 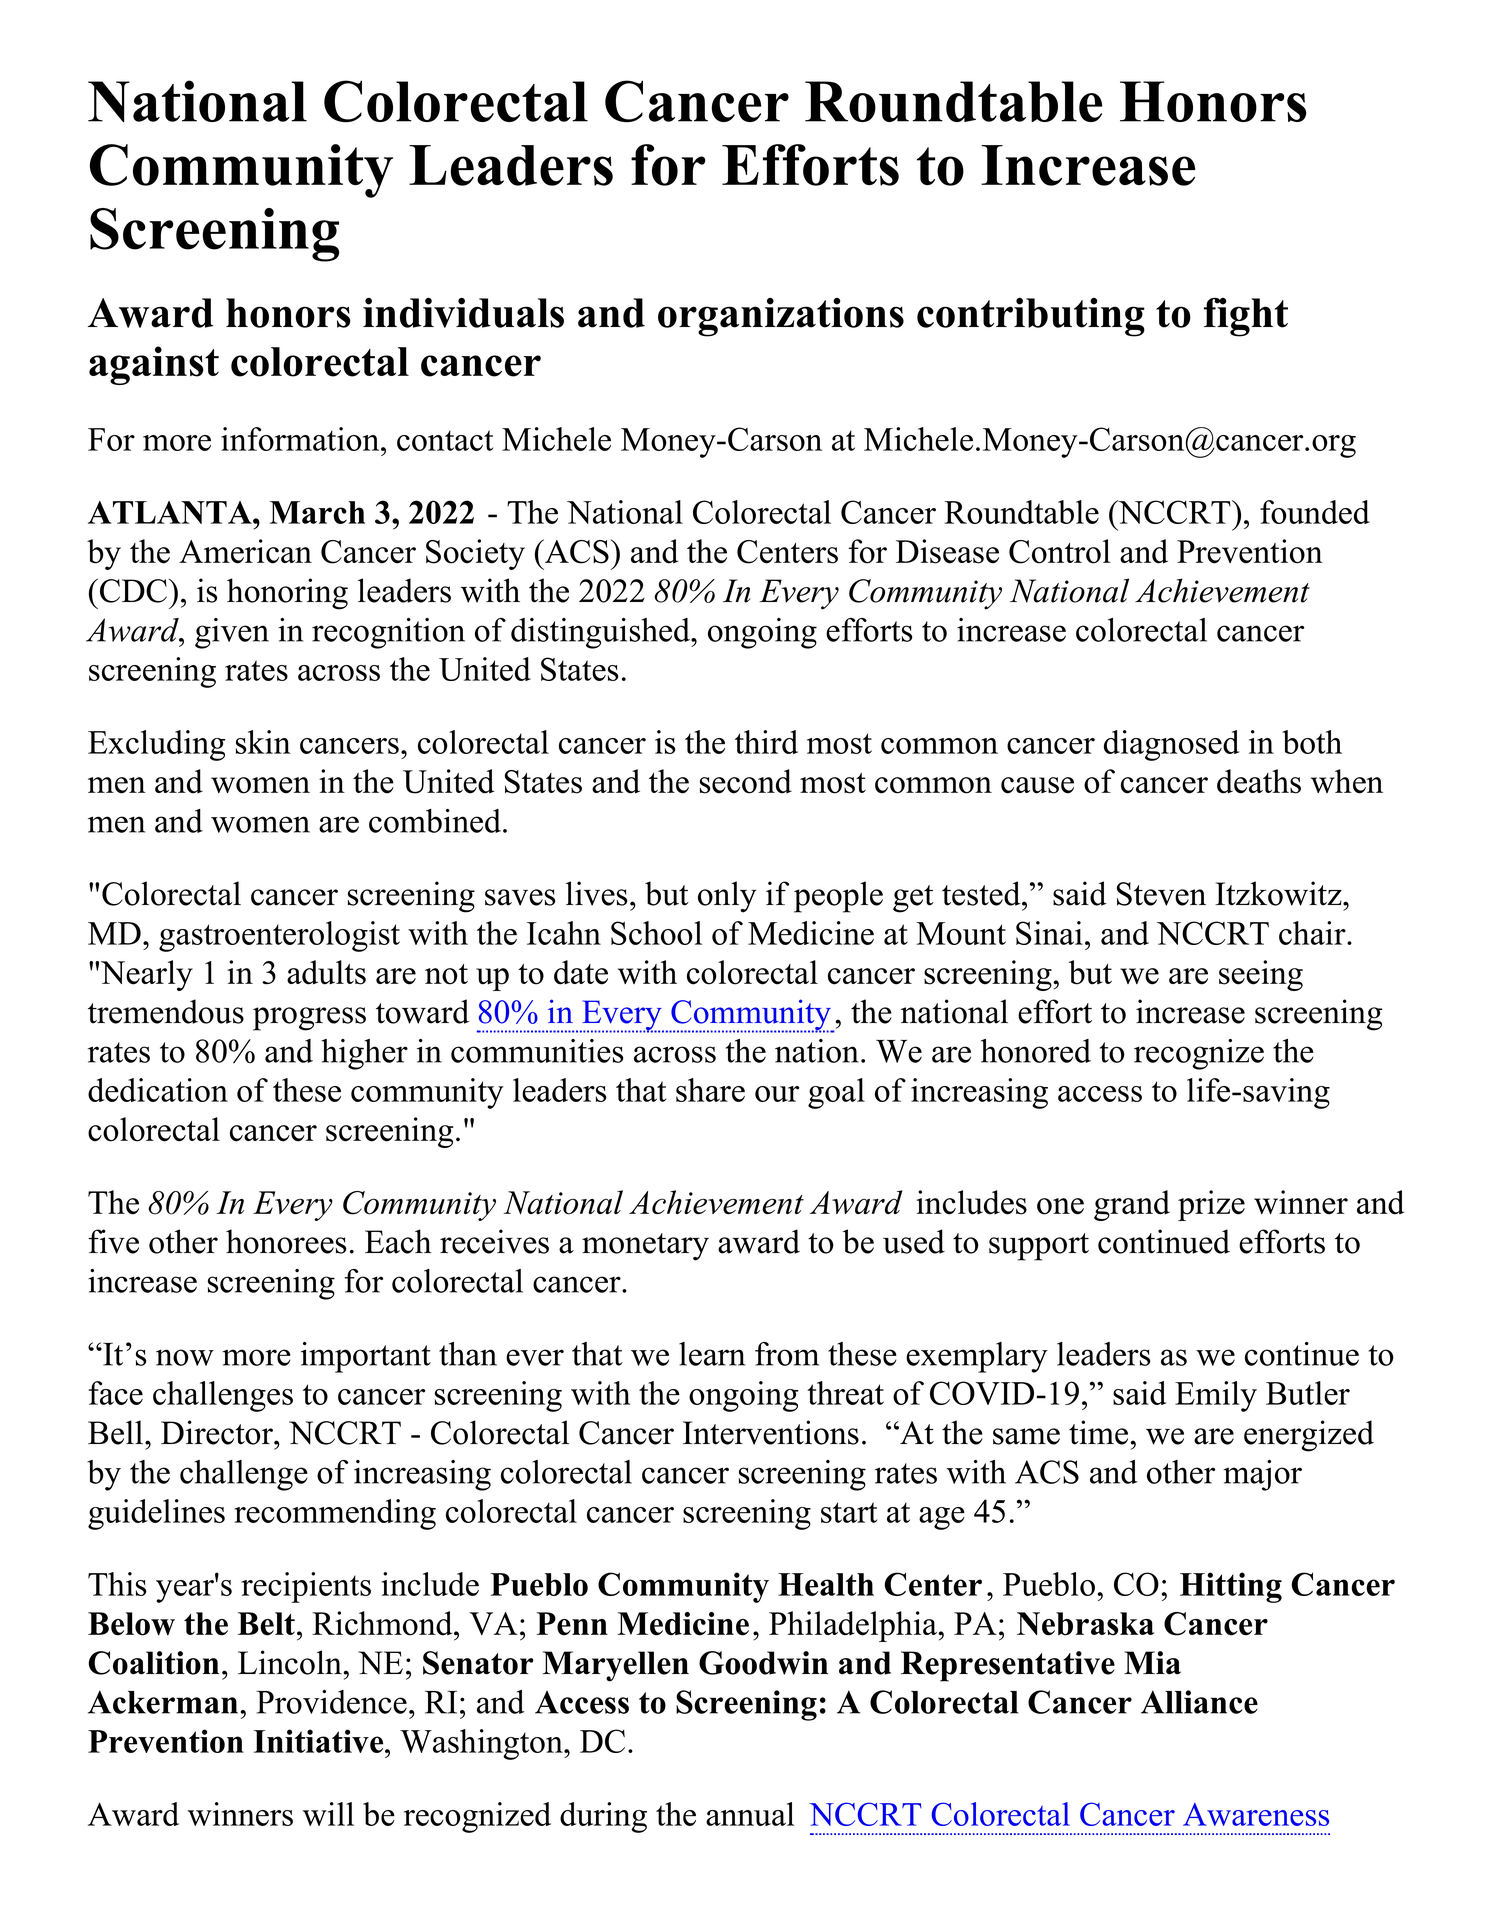 What do you see at coordinates (1246, 317) in the screenshot?
I see `fight` at bounding box center [1246, 317].
